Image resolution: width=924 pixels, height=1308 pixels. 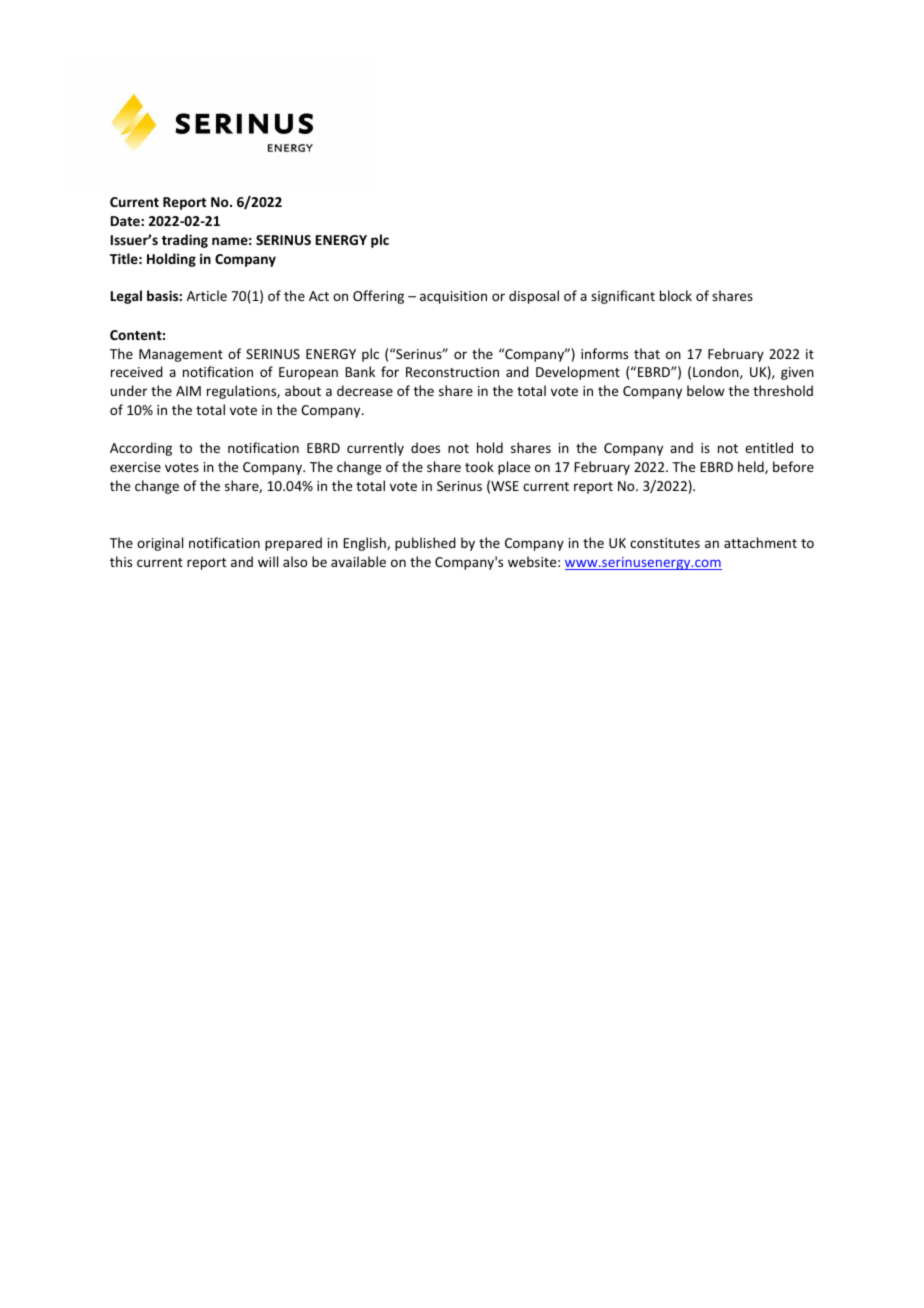 What do you see at coordinates (425, 544) in the screenshot?
I see `published` at bounding box center [425, 544].
